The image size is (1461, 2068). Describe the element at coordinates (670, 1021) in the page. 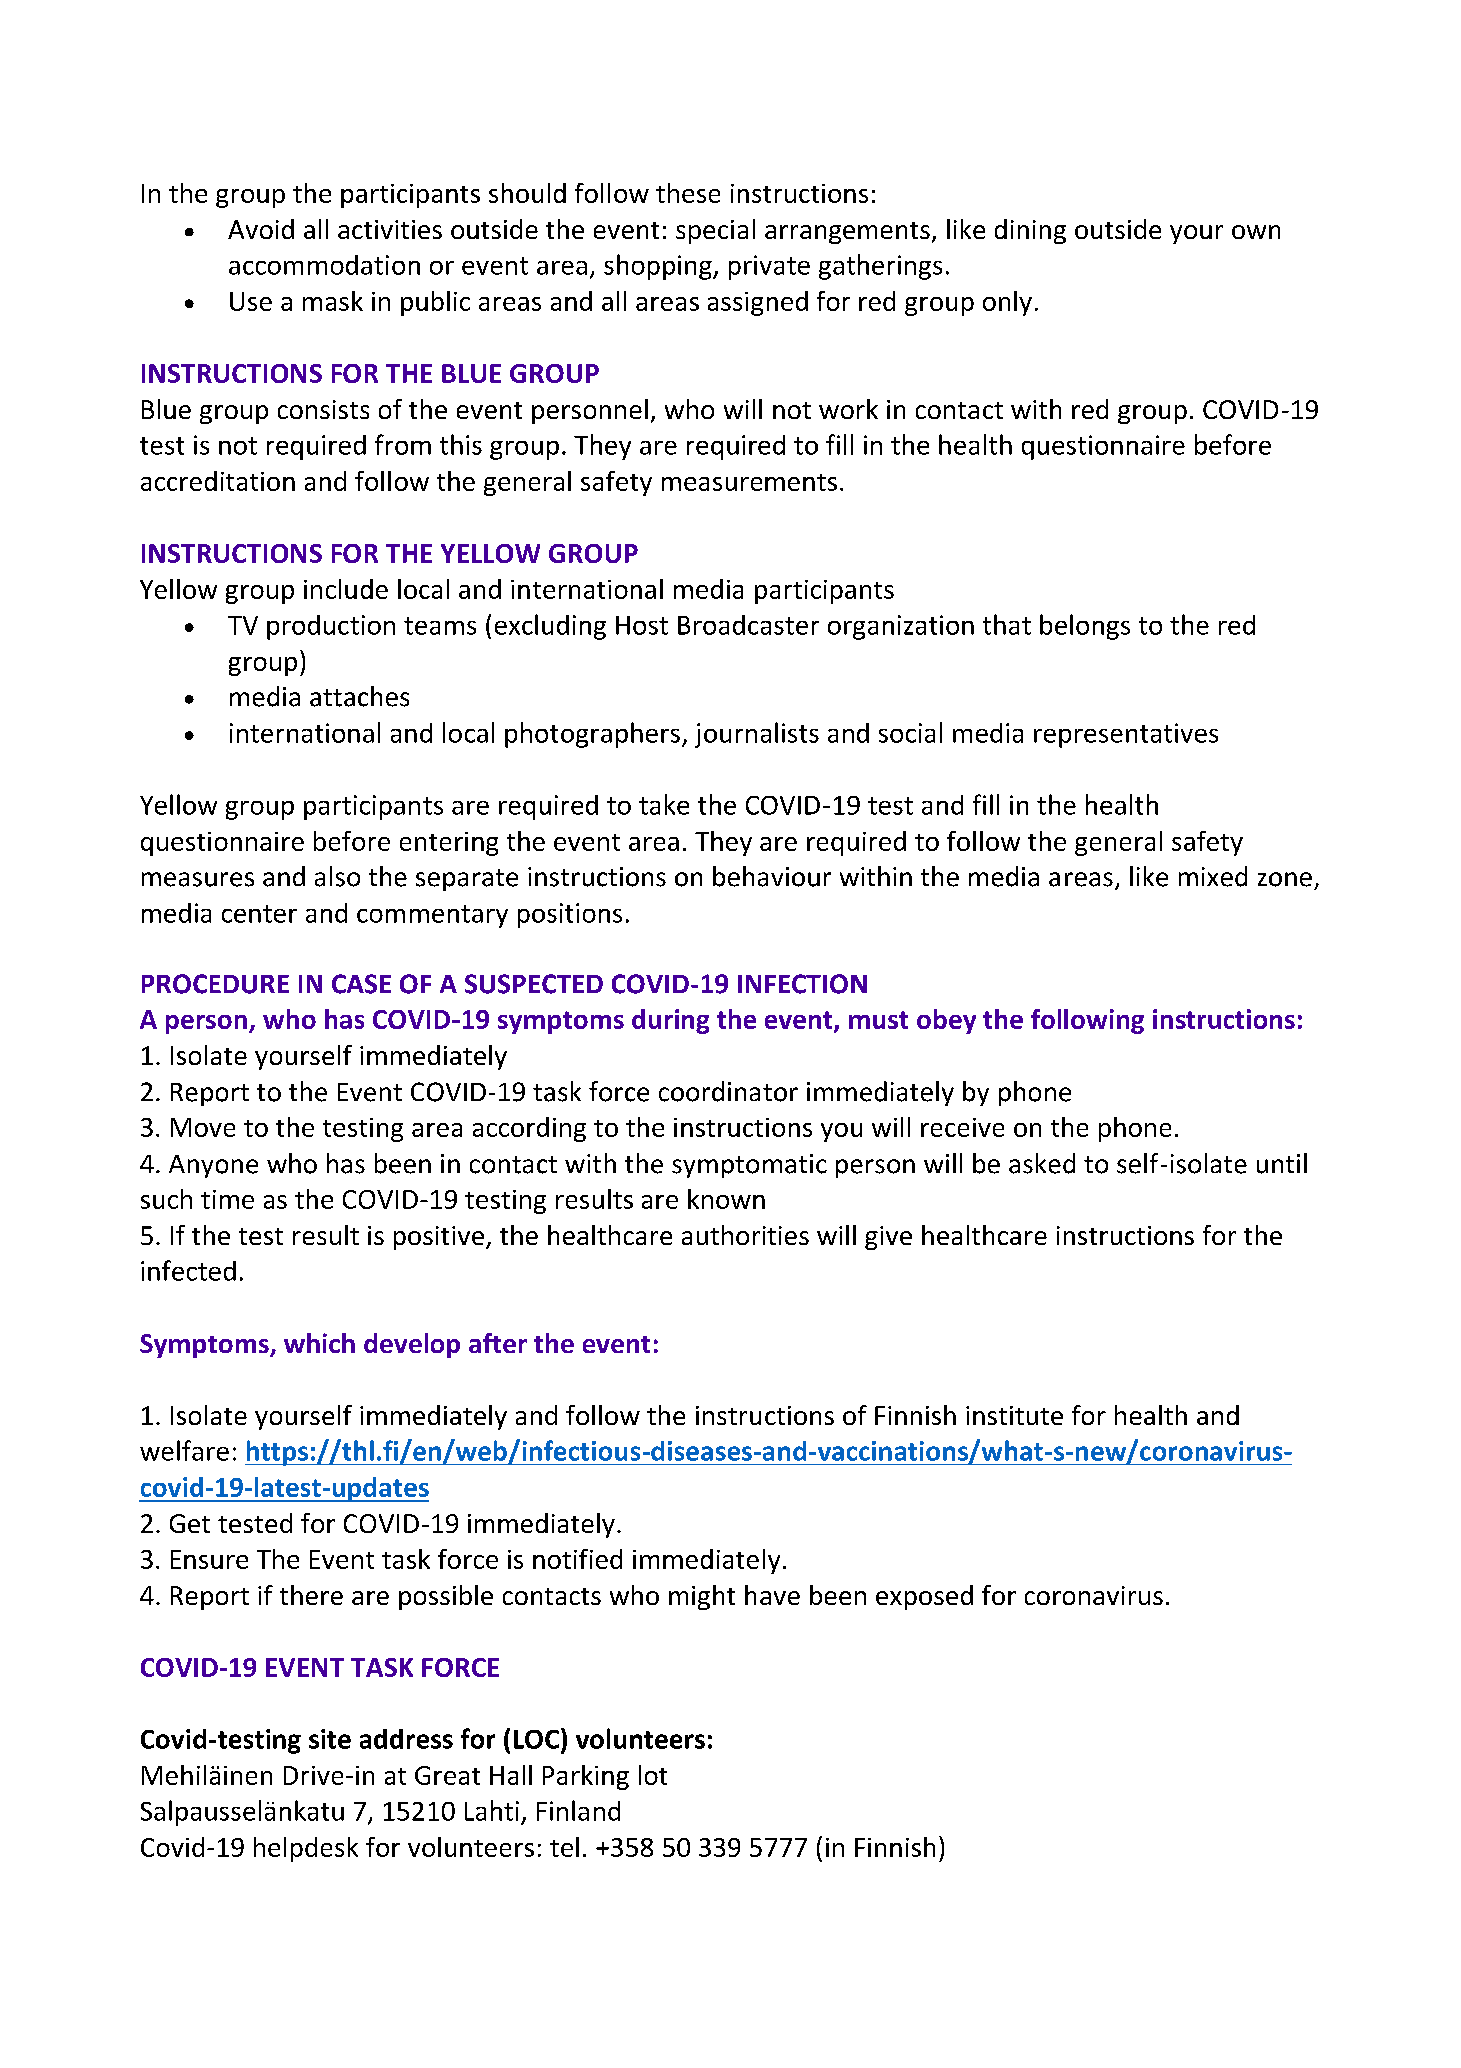

I see `during` at that location.
